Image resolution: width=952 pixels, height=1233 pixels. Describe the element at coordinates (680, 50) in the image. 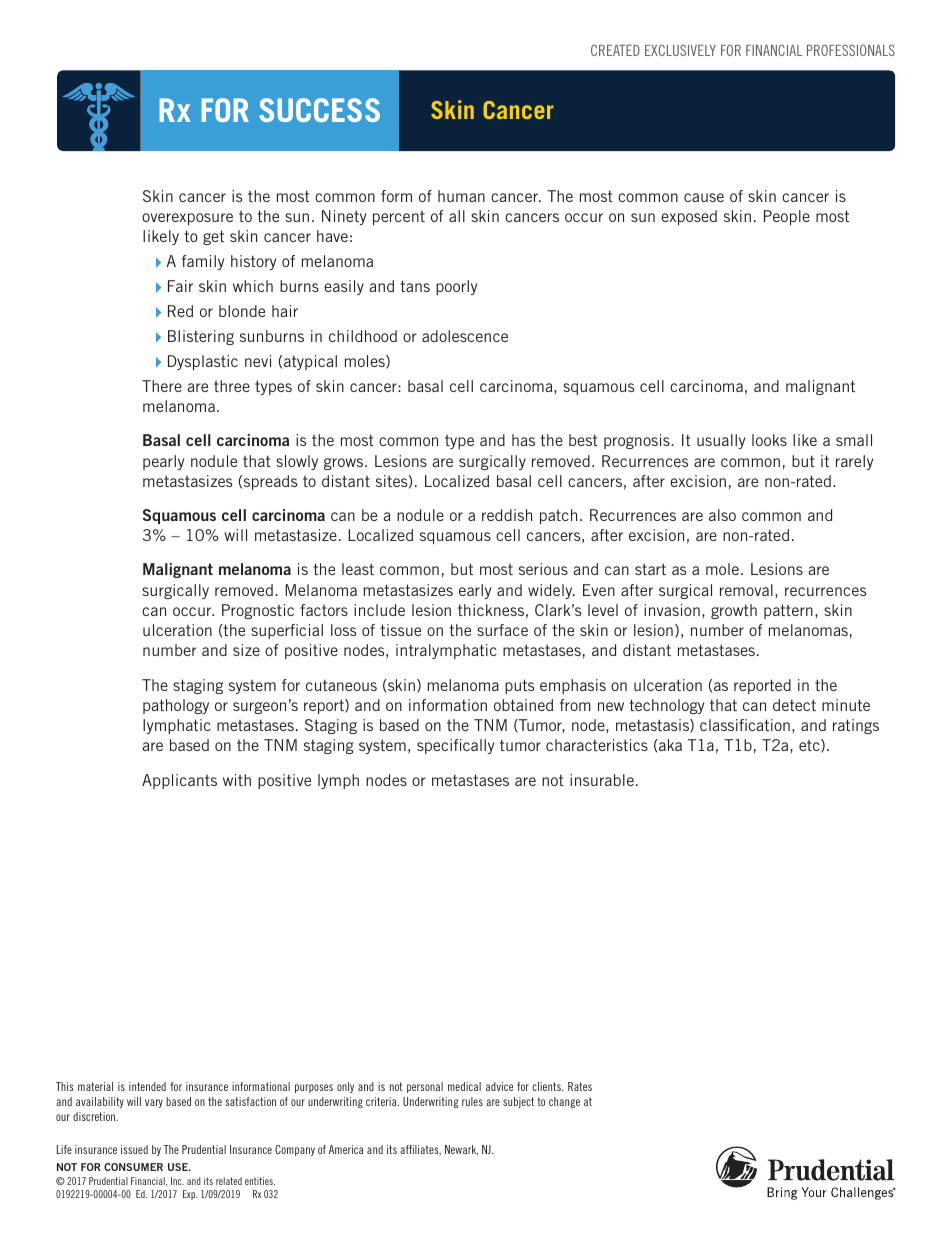

I see `EXCLUSIVELY` at that location.
